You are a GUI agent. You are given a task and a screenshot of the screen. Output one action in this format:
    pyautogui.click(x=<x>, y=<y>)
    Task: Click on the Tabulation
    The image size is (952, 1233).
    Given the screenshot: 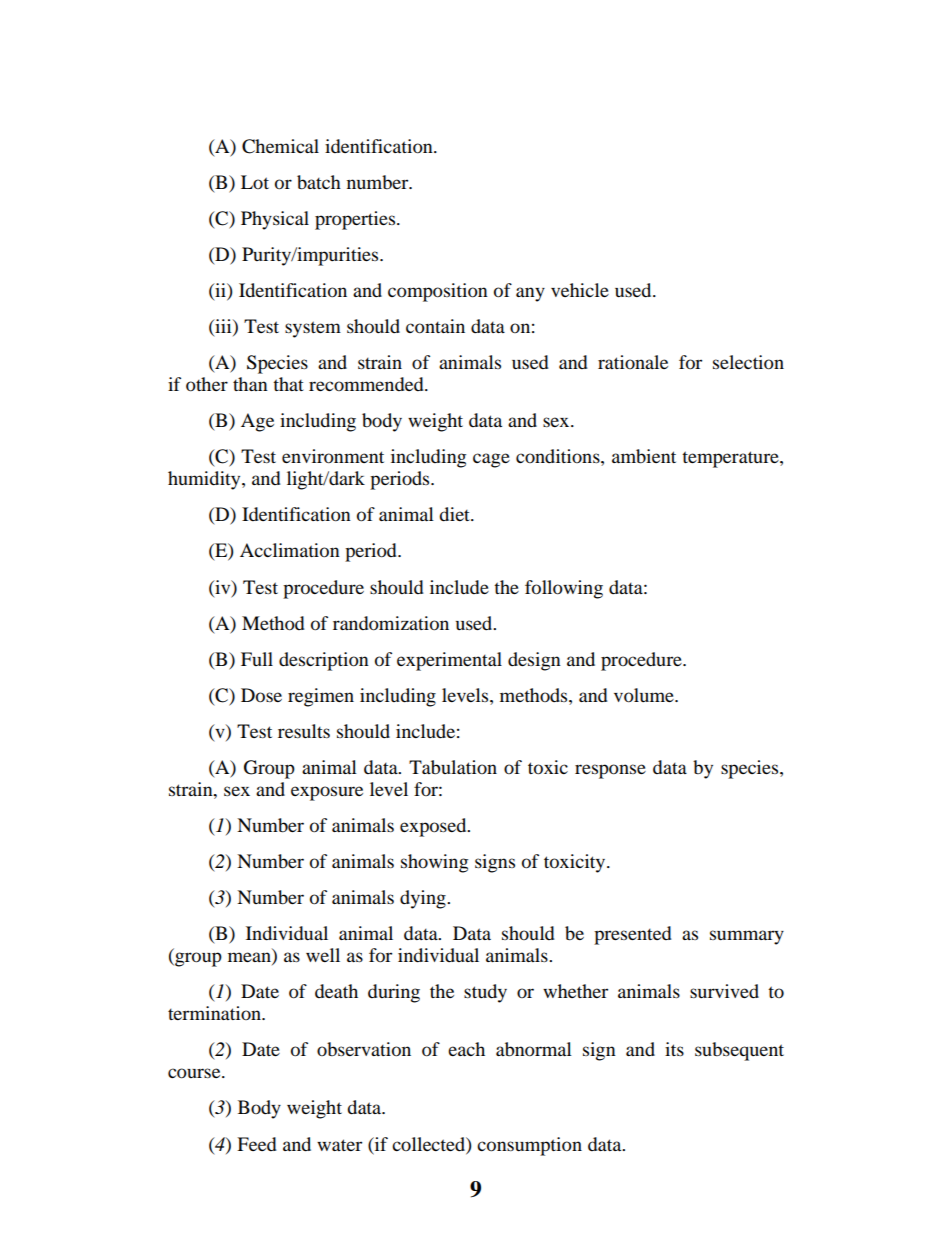 What is the action you would take?
    pyautogui.click(x=453, y=767)
